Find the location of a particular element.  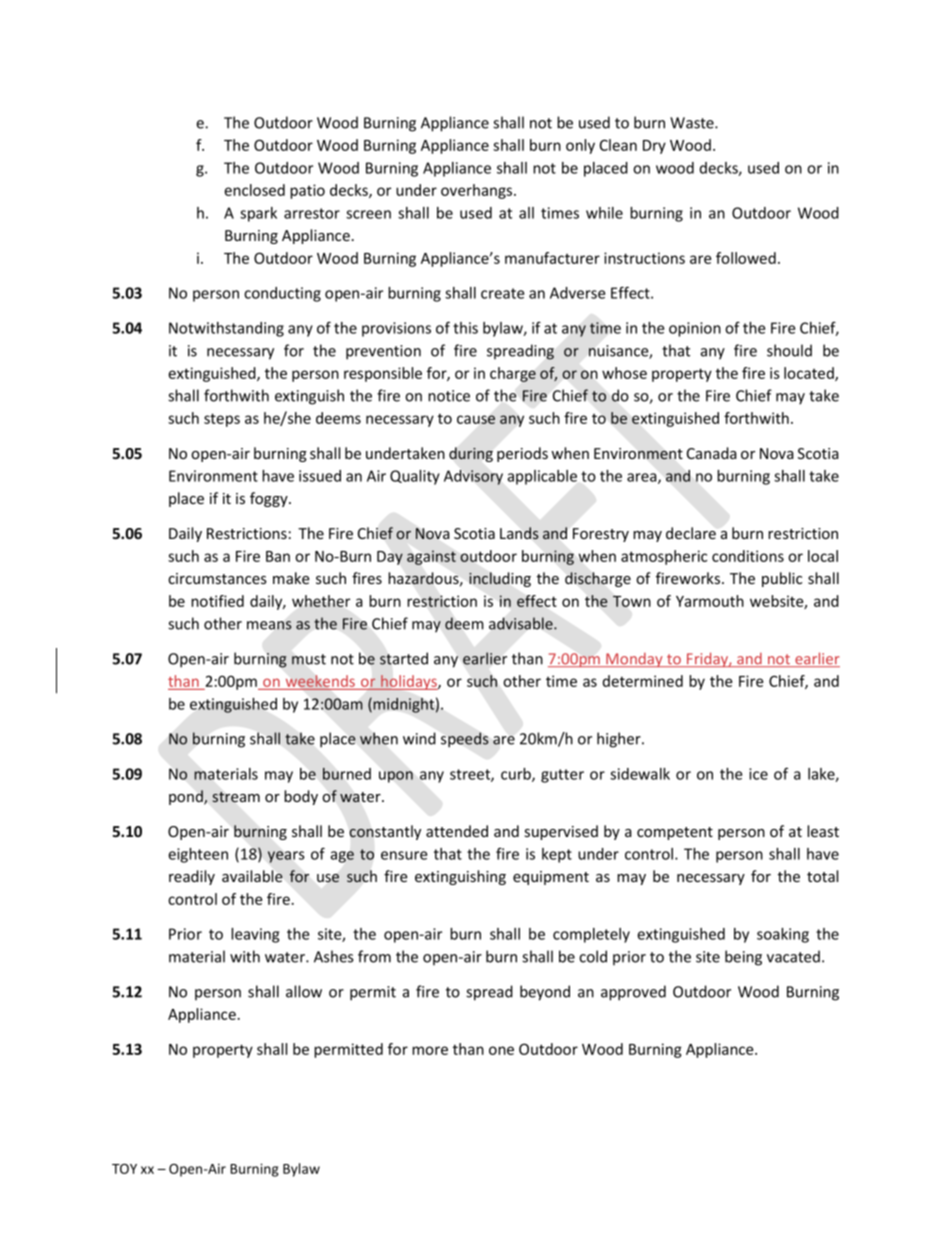

competent is located at coordinates (675, 833).
